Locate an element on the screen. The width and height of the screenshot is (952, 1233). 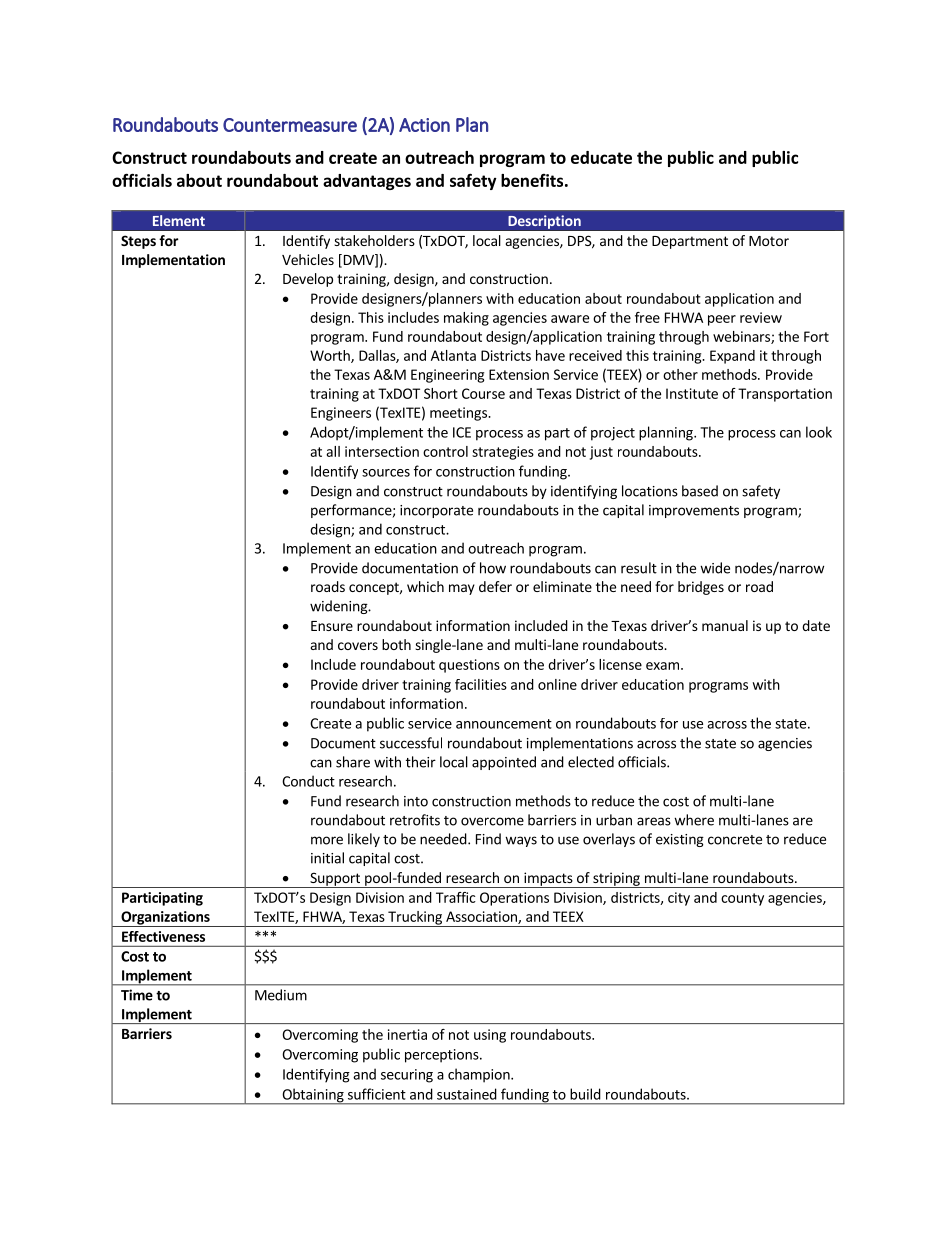
Motor is located at coordinates (769, 241).
